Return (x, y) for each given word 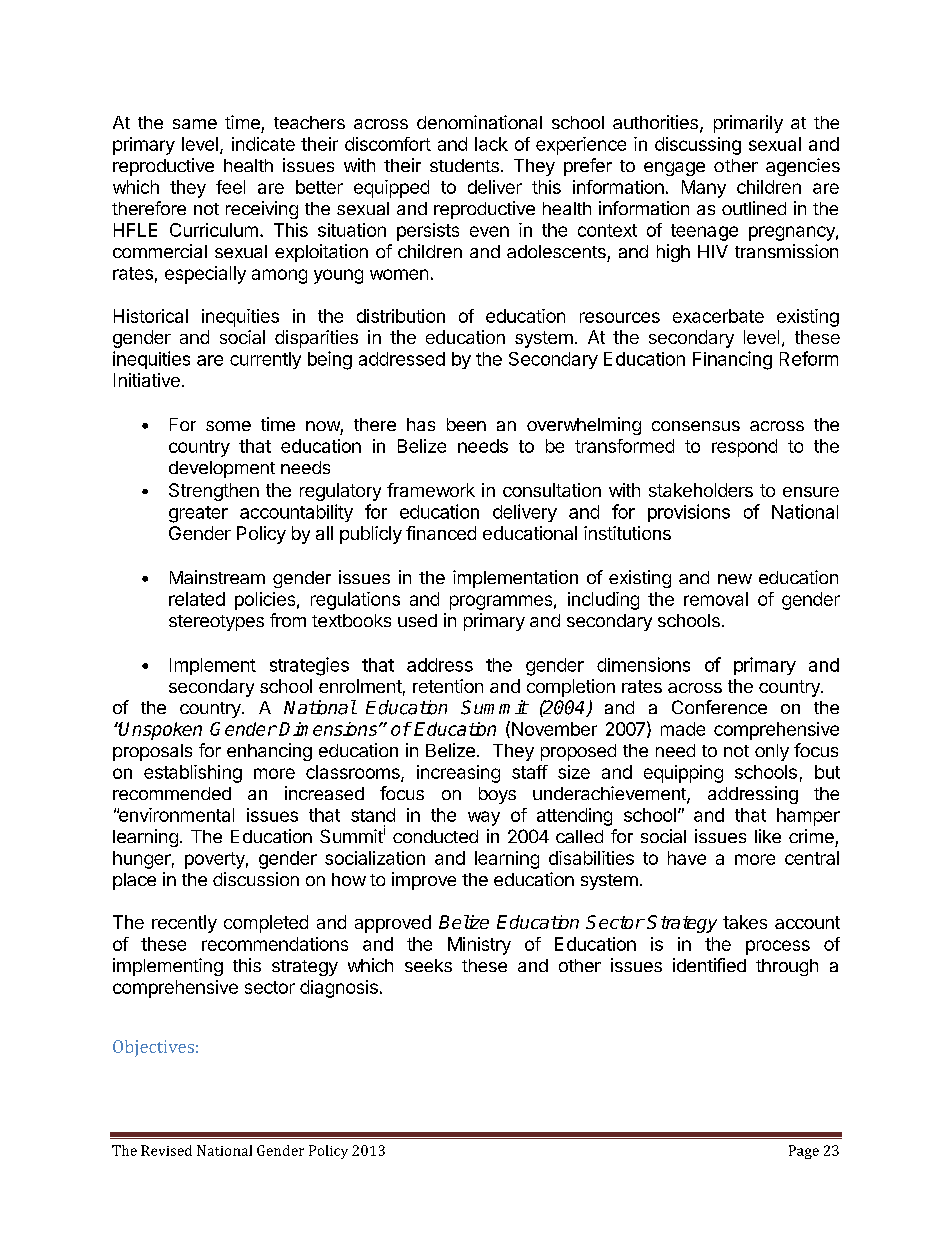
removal (716, 599)
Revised (166, 1150)
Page (804, 1152)
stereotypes (216, 623)
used (417, 620)
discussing (698, 146)
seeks (428, 965)
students (464, 165)
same (195, 124)
